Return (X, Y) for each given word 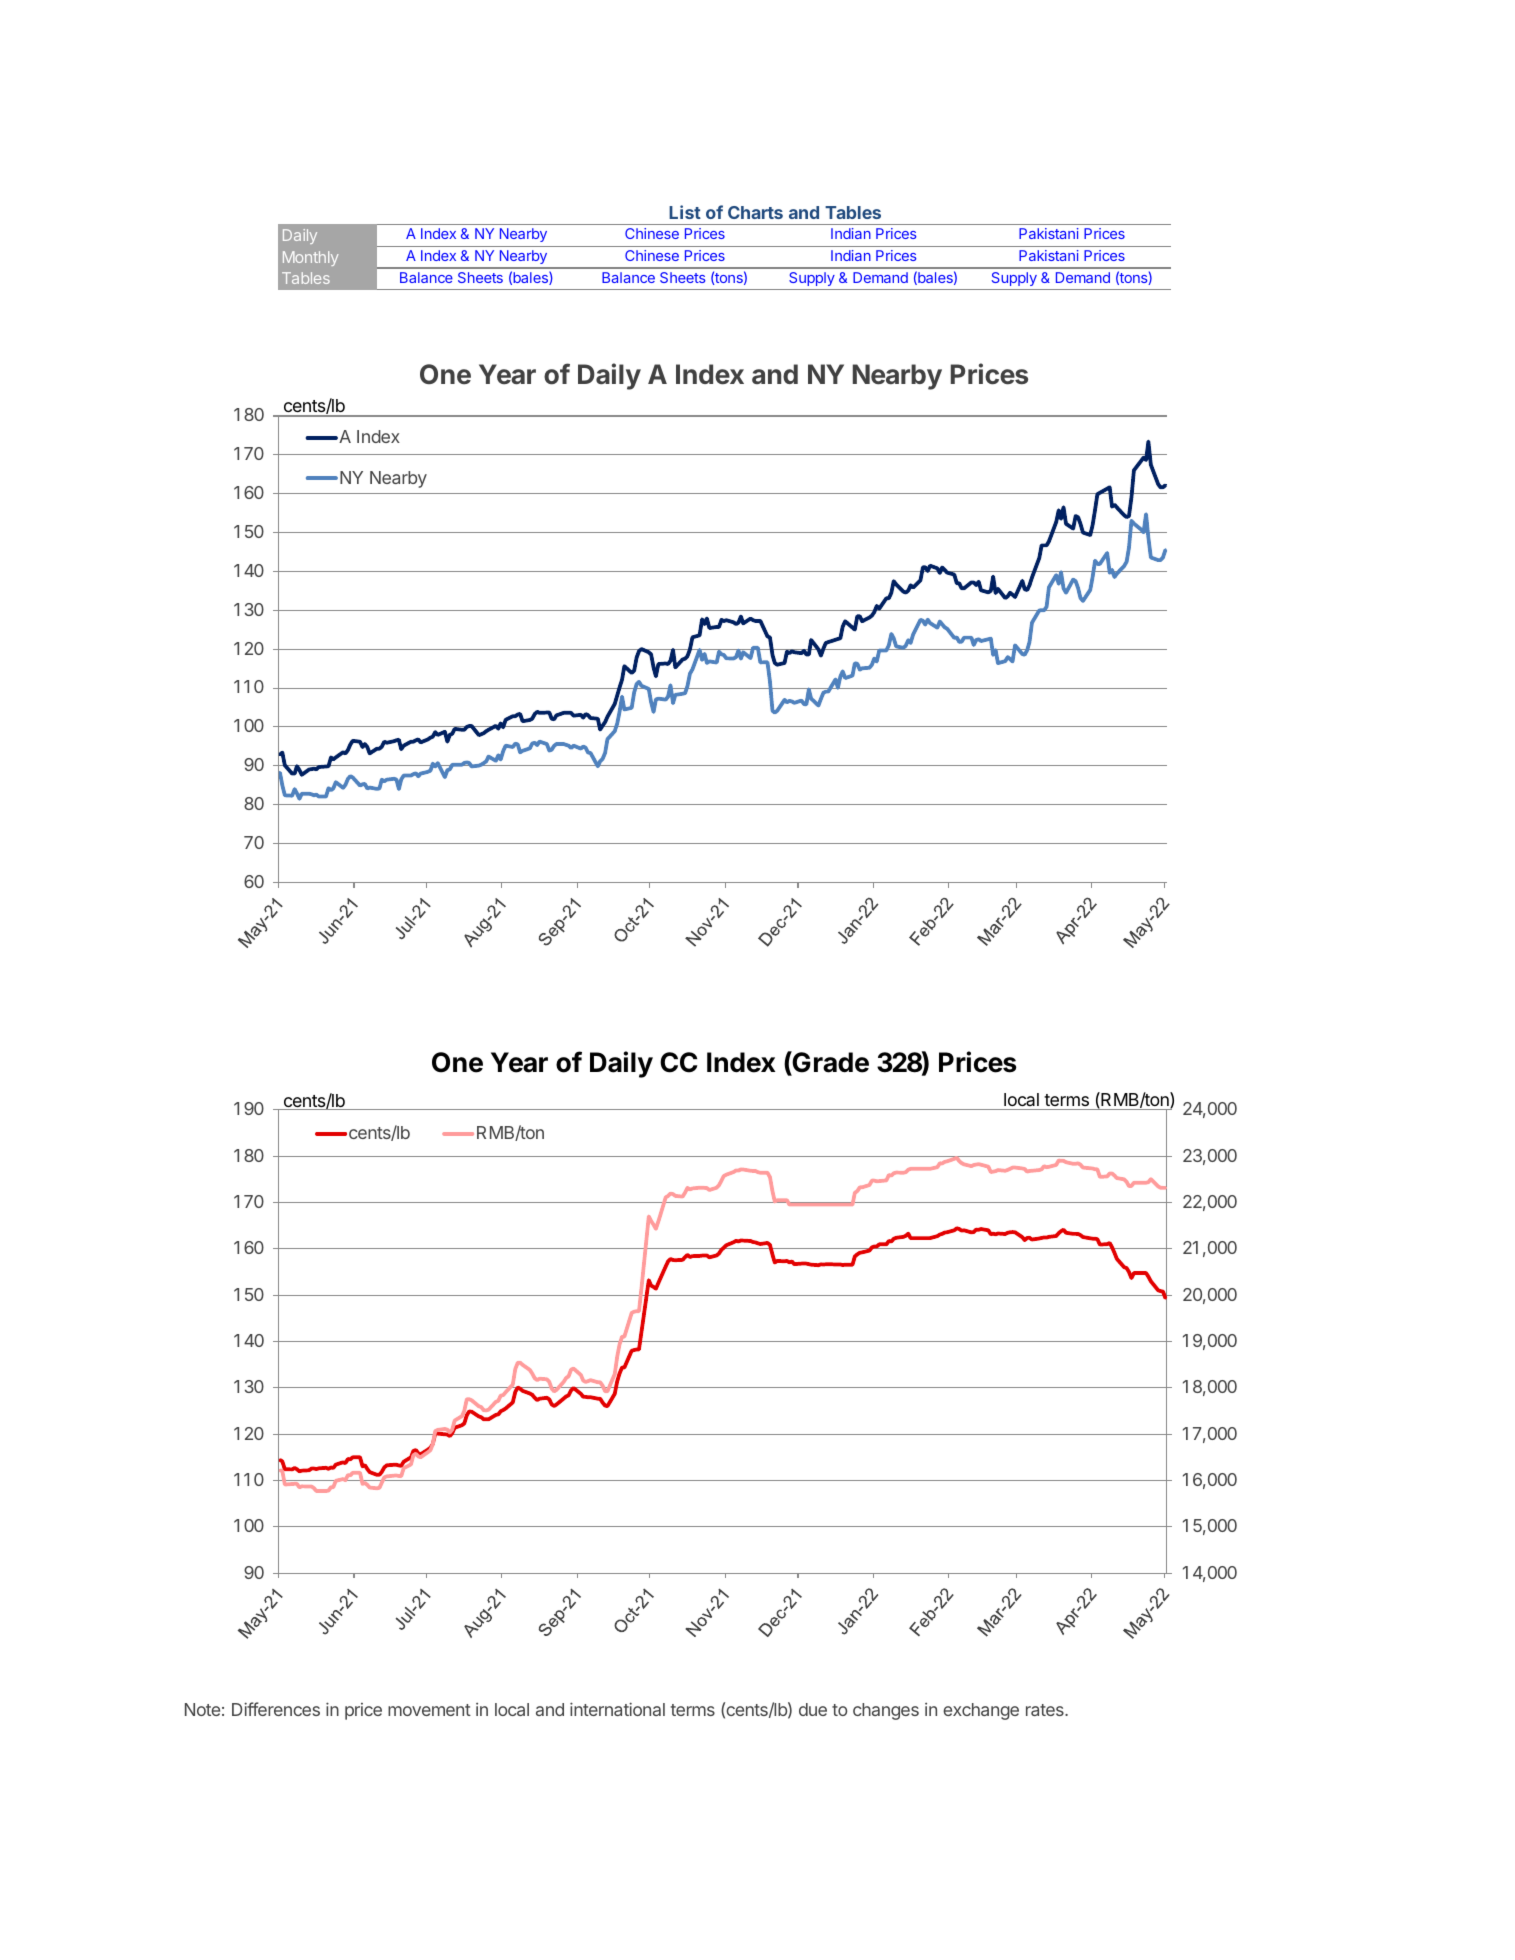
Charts (755, 212)
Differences (276, 1709)
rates (1046, 1710)
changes (886, 1711)
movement (429, 1710)
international (617, 1709)
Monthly (310, 258)
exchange (981, 1711)
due (813, 1709)
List (685, 212)
